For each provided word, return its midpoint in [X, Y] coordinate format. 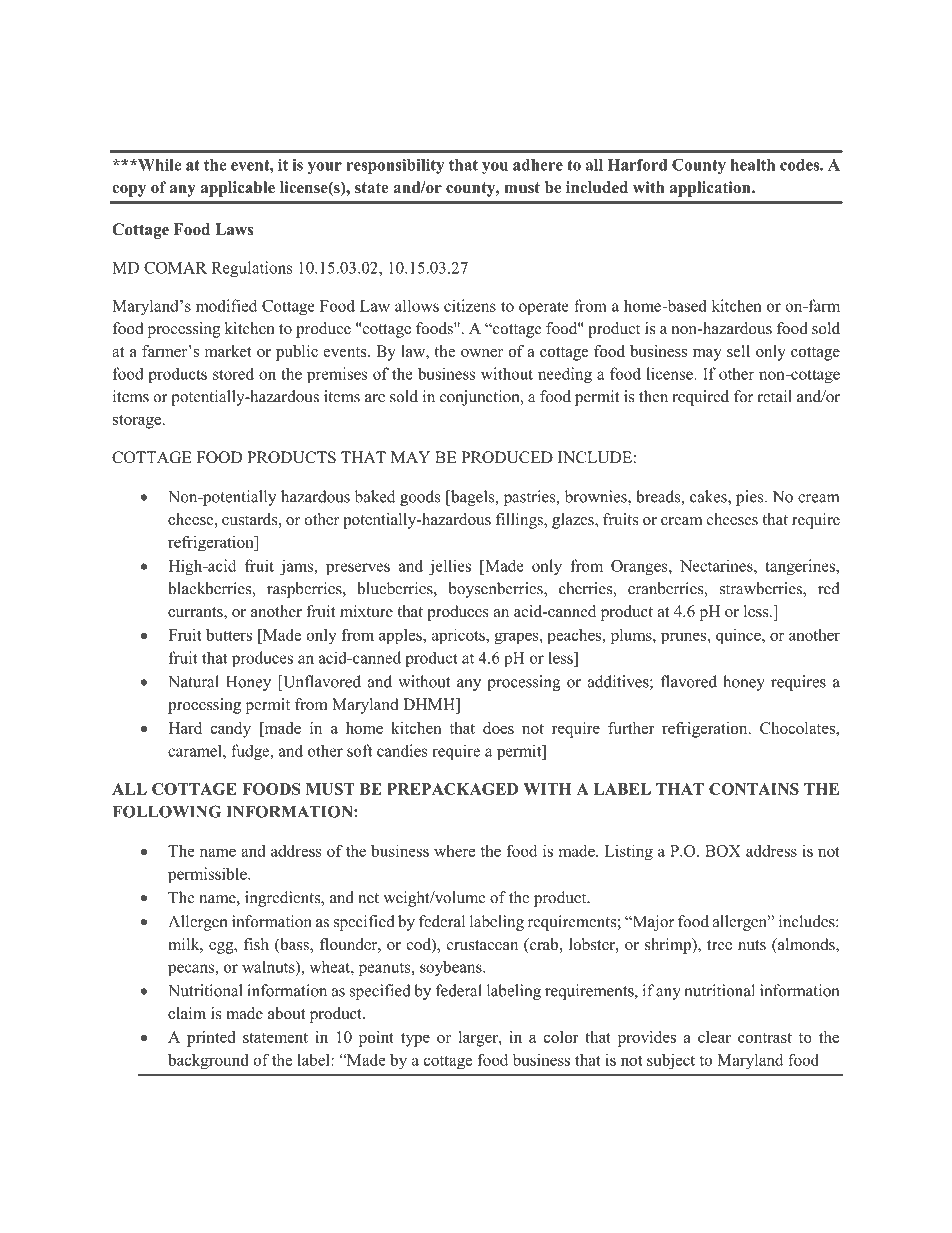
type [415, 1040]
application [711, 189]
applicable [238, 189]
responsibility [395, 166]
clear [714, 1037]
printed [211, 1039]
